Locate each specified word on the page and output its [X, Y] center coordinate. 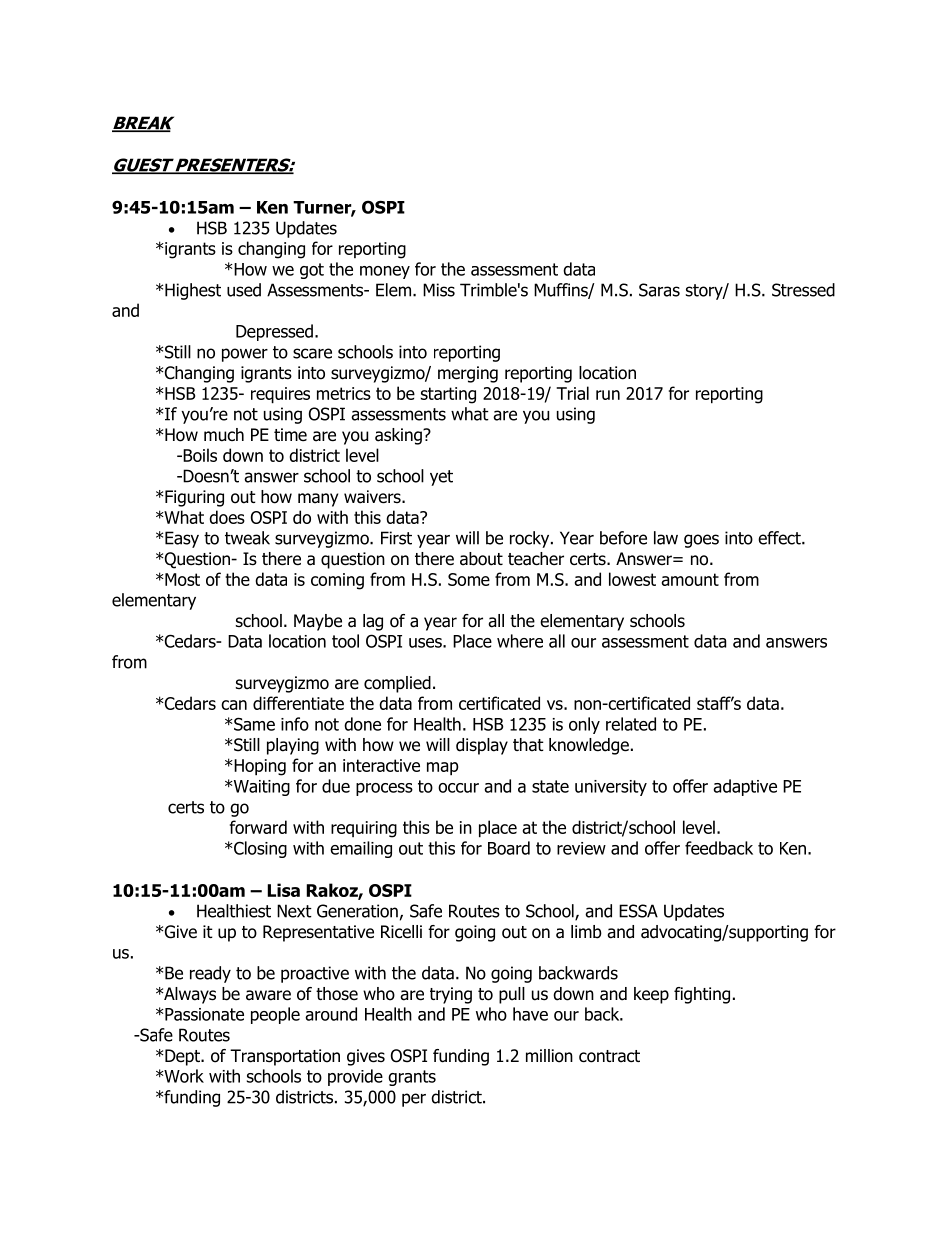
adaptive [745, 787]
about [481, 559]
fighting [702, 995]
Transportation [285, 1057]
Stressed [803, 290]
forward [258, 827]
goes [701, 541]
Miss [439, 290]
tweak [247, 538]
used [244, 290]
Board [509, 848]
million [549, 1056]
